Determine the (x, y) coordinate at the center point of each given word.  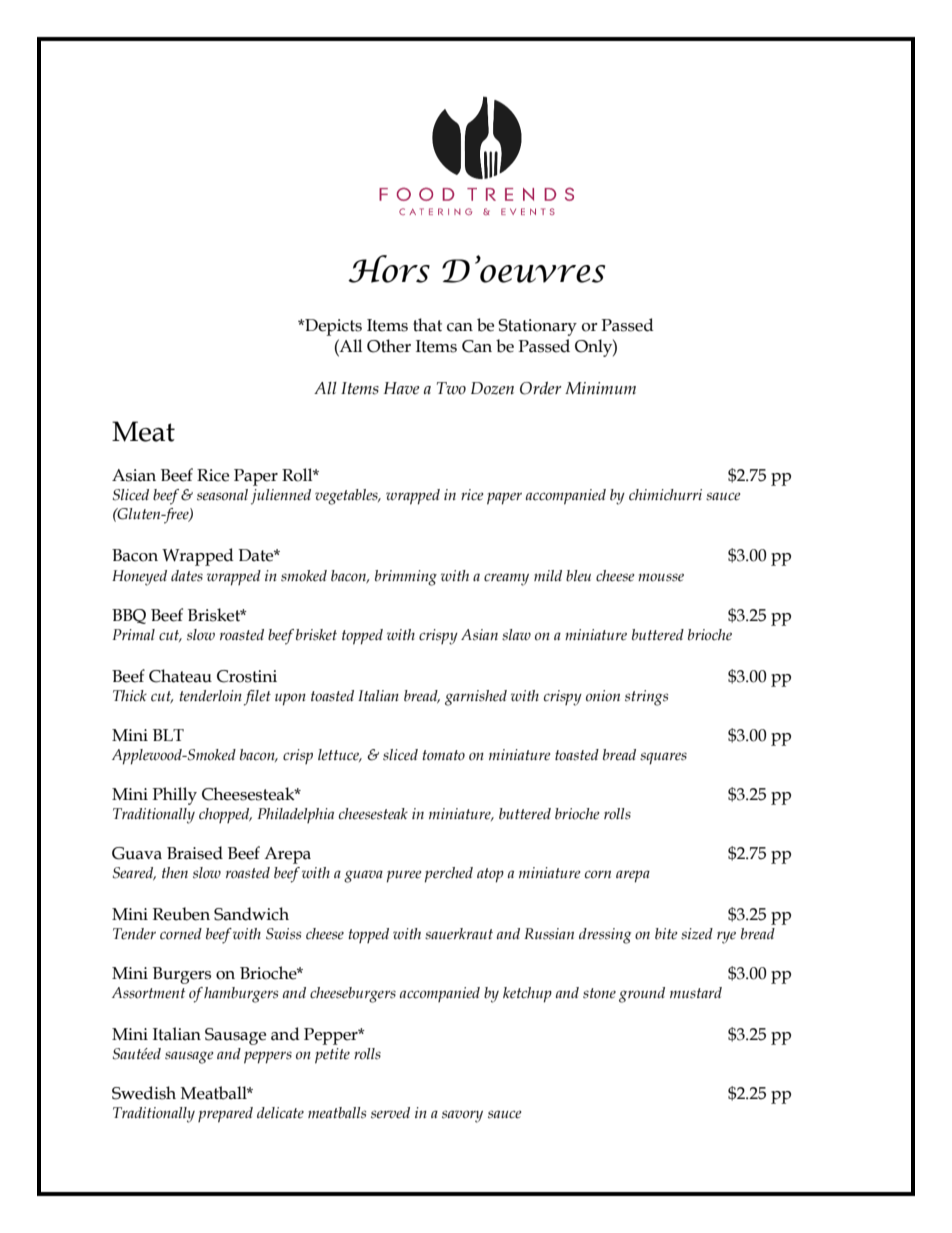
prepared (225, 1115)
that (427, 325)
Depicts (332, 327)
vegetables (347, 497)
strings (646, 698)
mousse (661, 577)
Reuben (181, 914)
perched (449, 875)
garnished (476, 698)
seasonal (222, 495)
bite (666, 934)
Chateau (180, 676)
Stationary (537, 327)
